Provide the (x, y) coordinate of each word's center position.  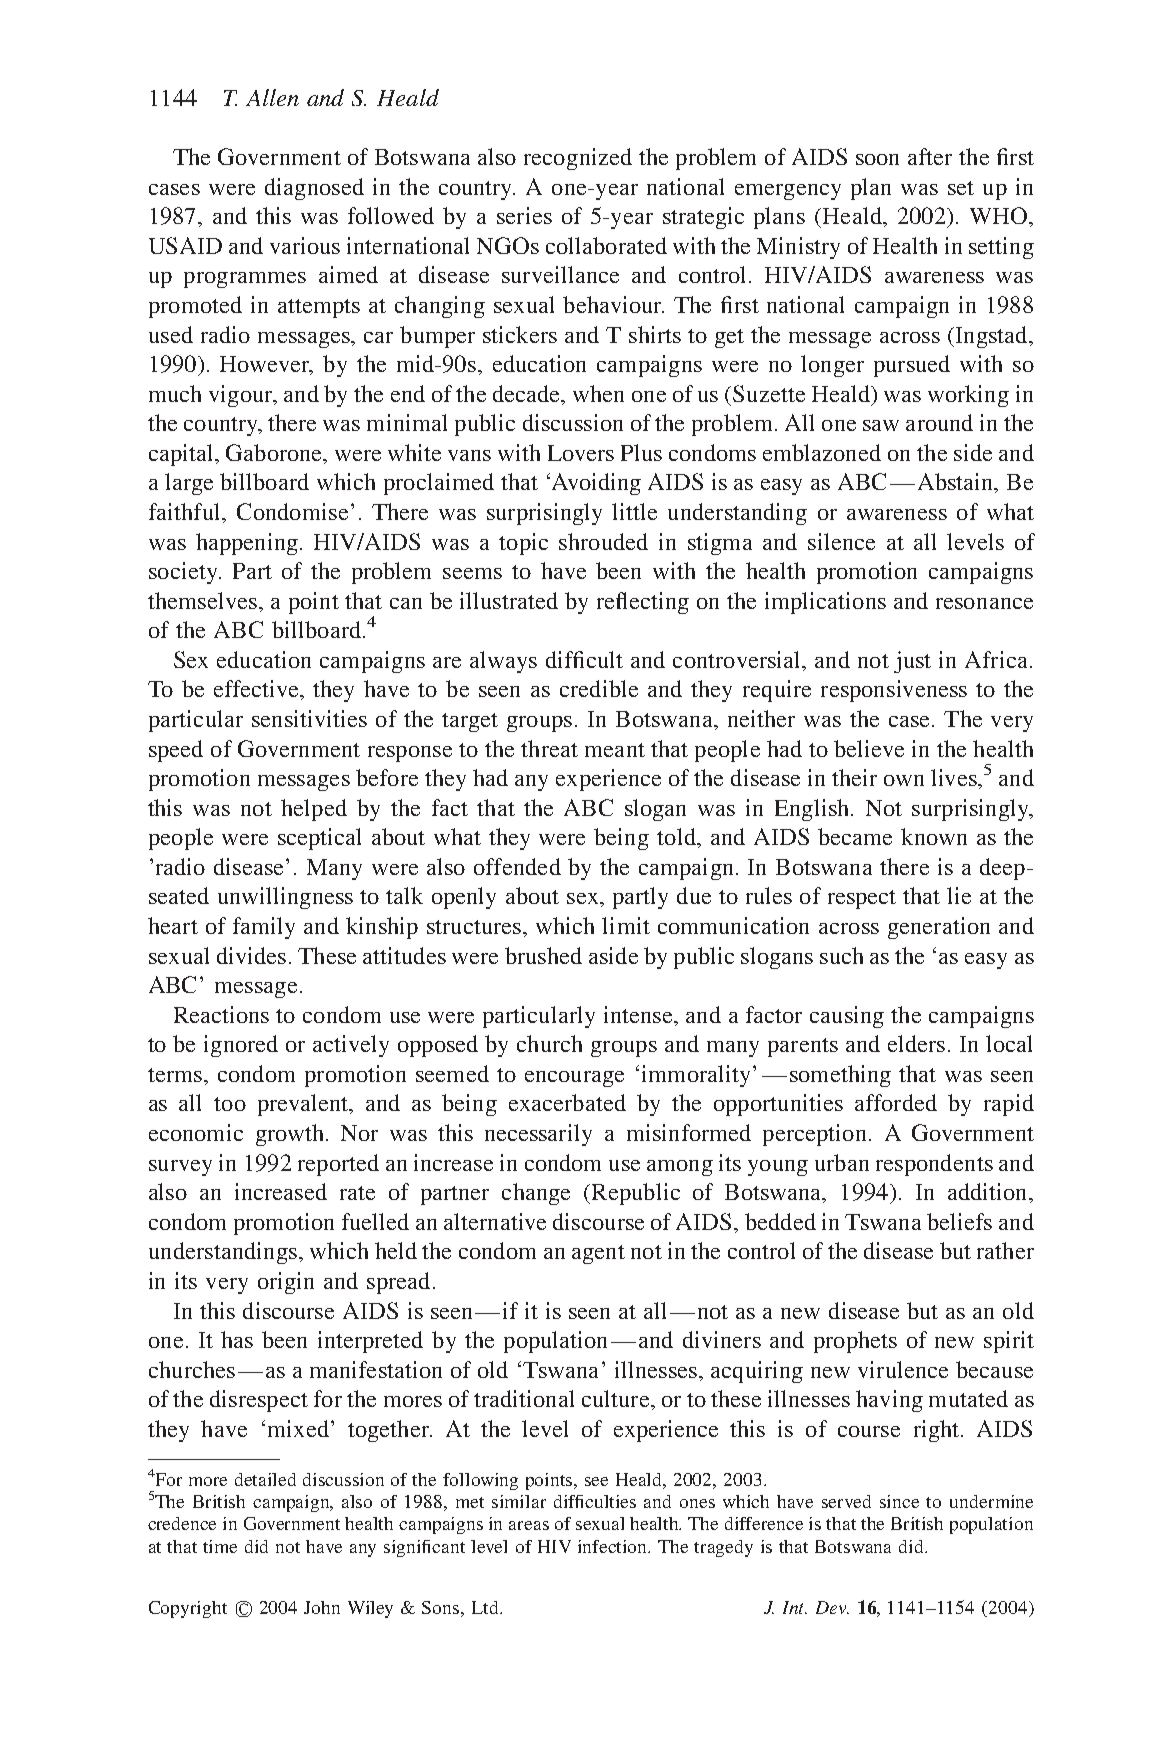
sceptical (319, 839)
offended (517, 866)
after (930, 156)
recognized (578, 159)
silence (841, 541)
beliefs (959, 1221)
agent (598, 1254)
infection (614, 1546)
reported (338, 1165)
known (934, 836)
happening (247, 544)
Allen (272, 97)
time (220, 1546)
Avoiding (594, 484)
